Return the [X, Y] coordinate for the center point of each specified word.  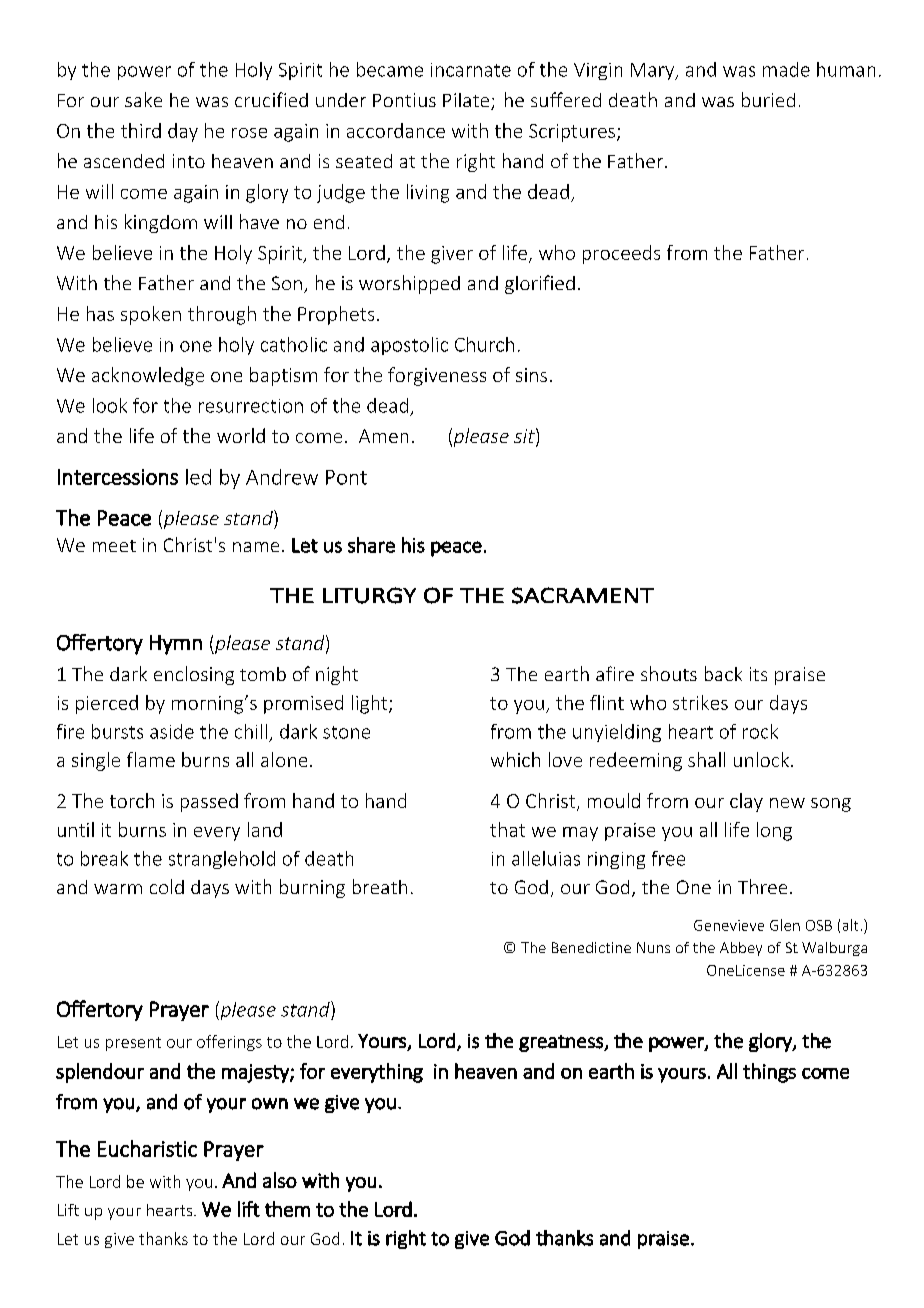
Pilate [467, 101]
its [758, 674]
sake [143, 99]
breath [380, 886]
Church [484, 344]
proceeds [621, 254]
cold [167, 886]
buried [768, 99]
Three [762, 886]
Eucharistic [147, 1148]
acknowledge [148, 376]
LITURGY [369, 595]
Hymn [176, 645]
